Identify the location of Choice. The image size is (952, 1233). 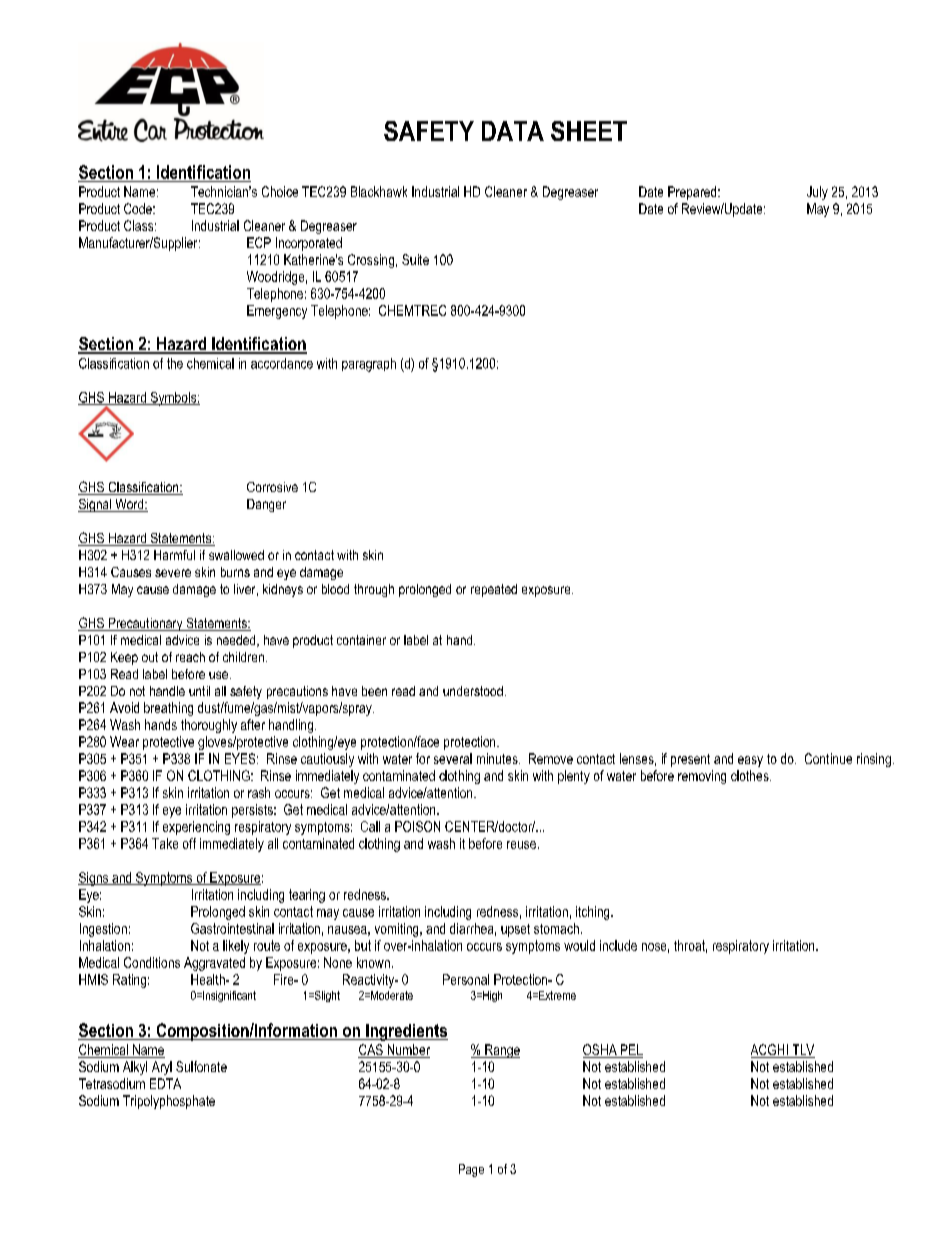
(280, 191).
